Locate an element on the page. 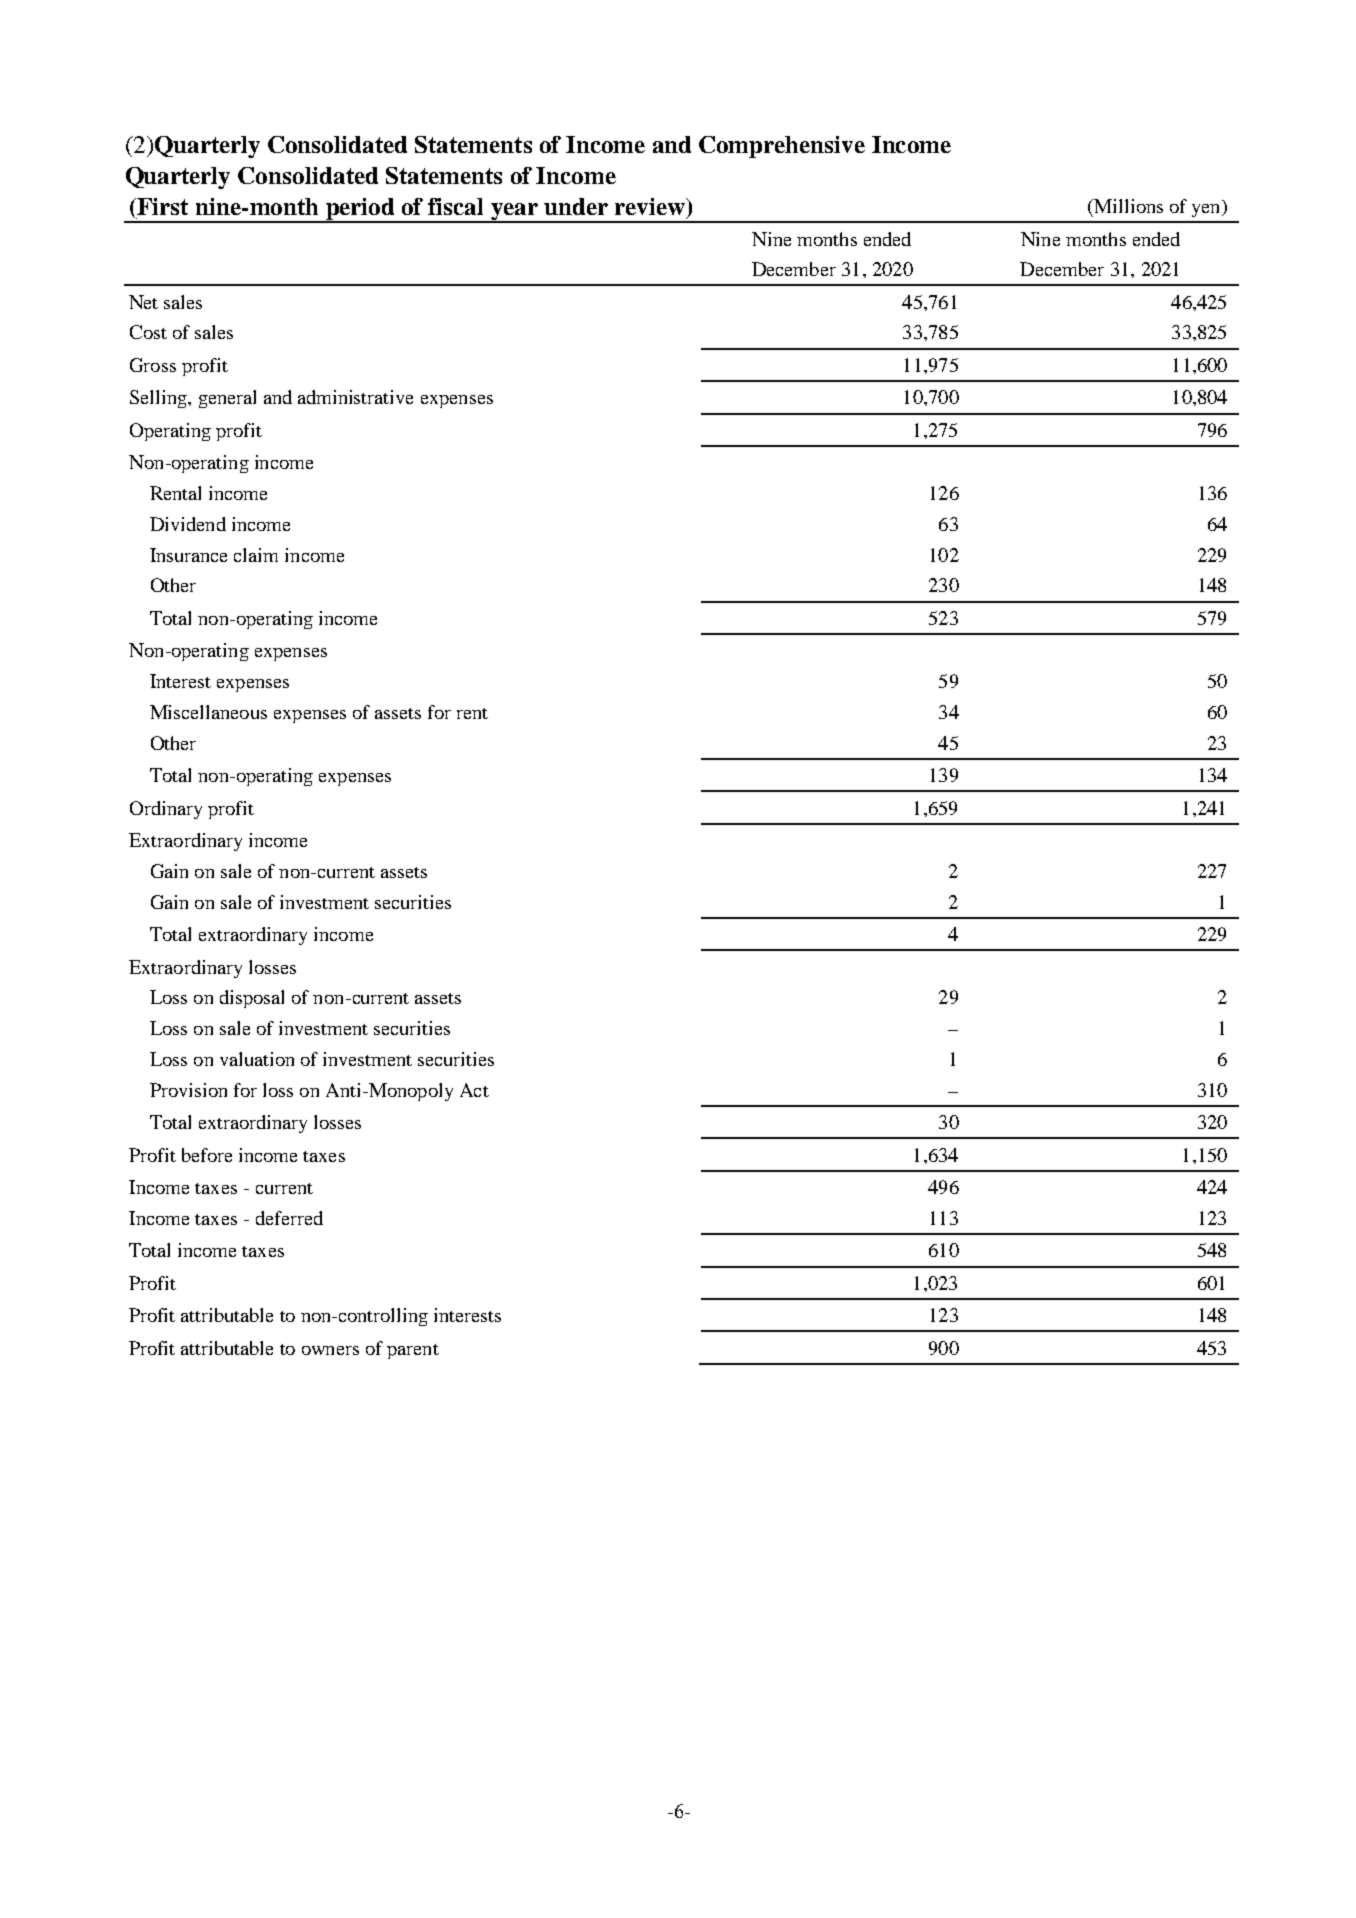 This page has height=1918, width=1356. Millions is located at coordinates (1127, 206).
